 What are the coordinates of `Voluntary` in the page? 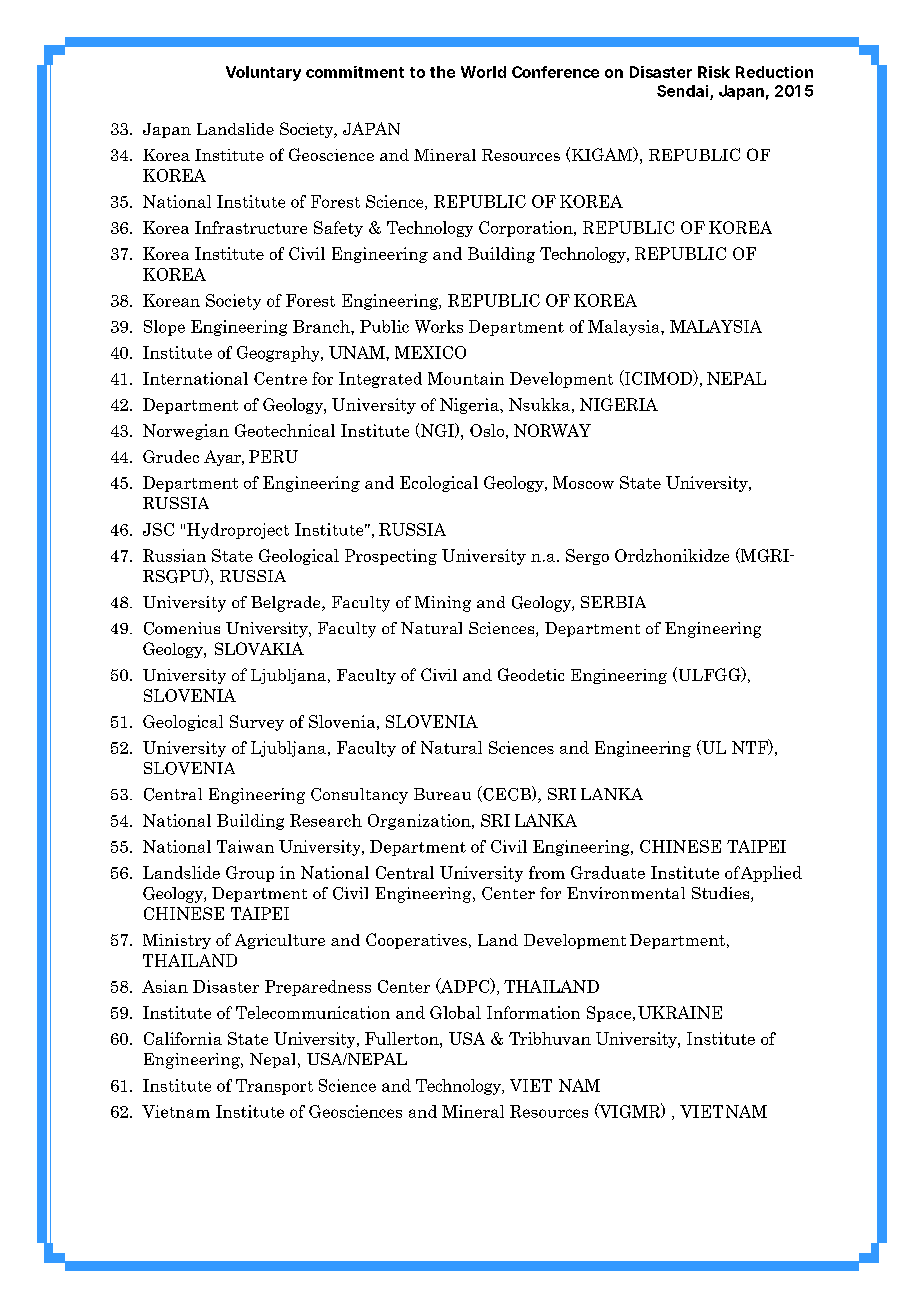 It's located at (263, 73).
